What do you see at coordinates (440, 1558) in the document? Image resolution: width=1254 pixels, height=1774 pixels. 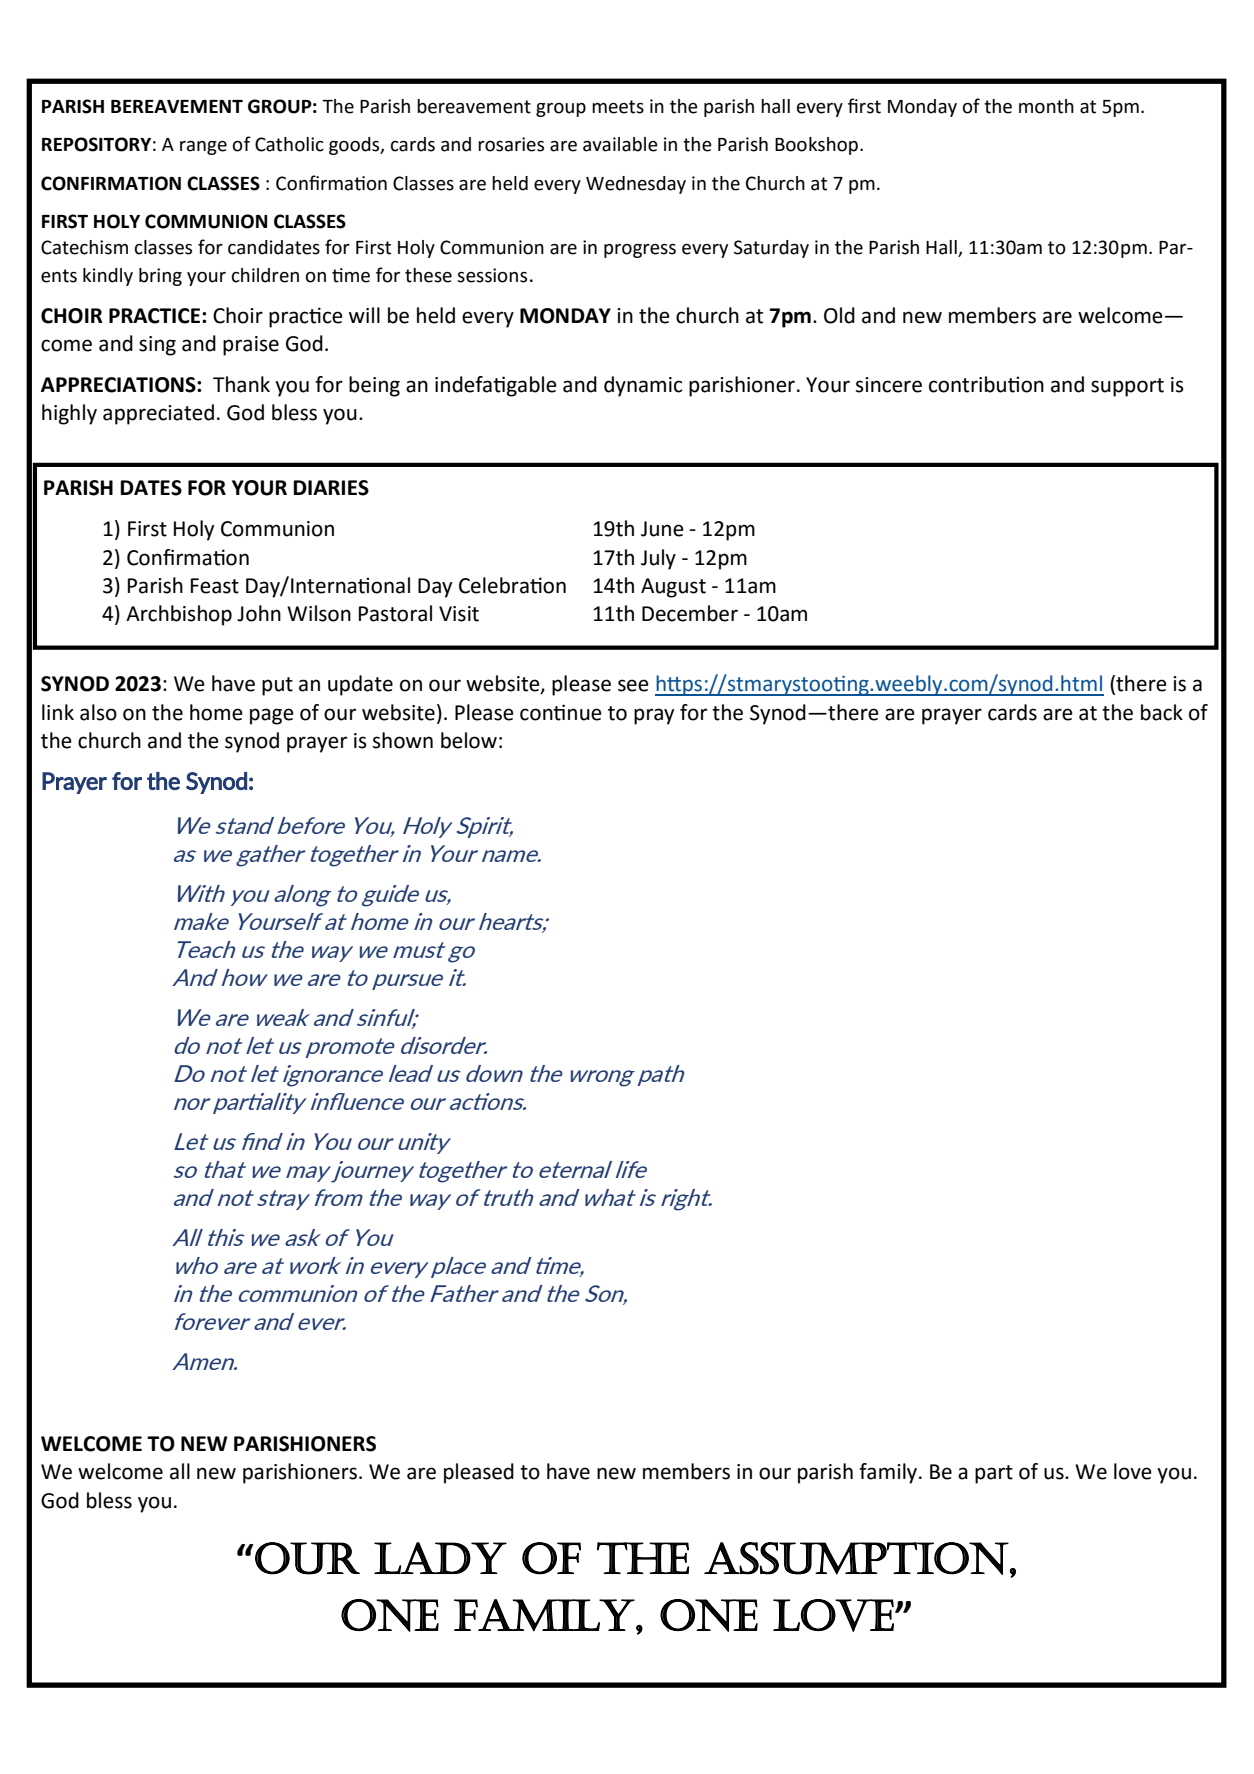 I see `LADY` at bounding box center [440, 1558].
